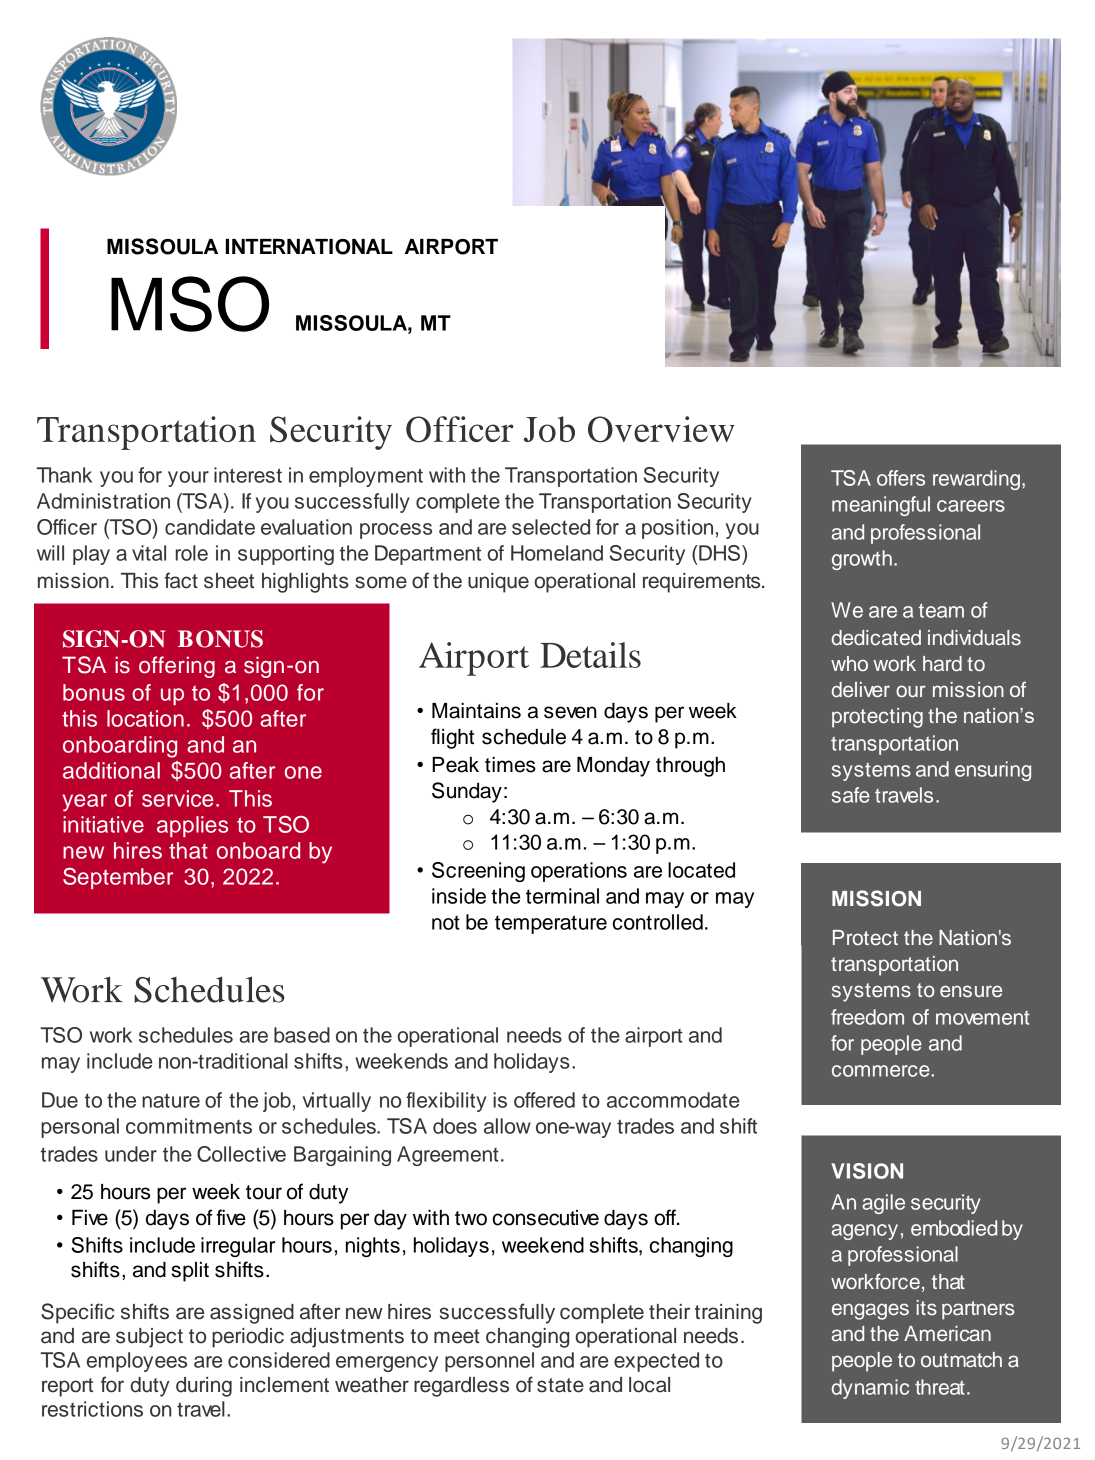 Image resolution: width=1095 pixels, height=1460 pixels. Describe the element at coordinates (867, 1017) in the screenshot. I see `freedom` at that location.
